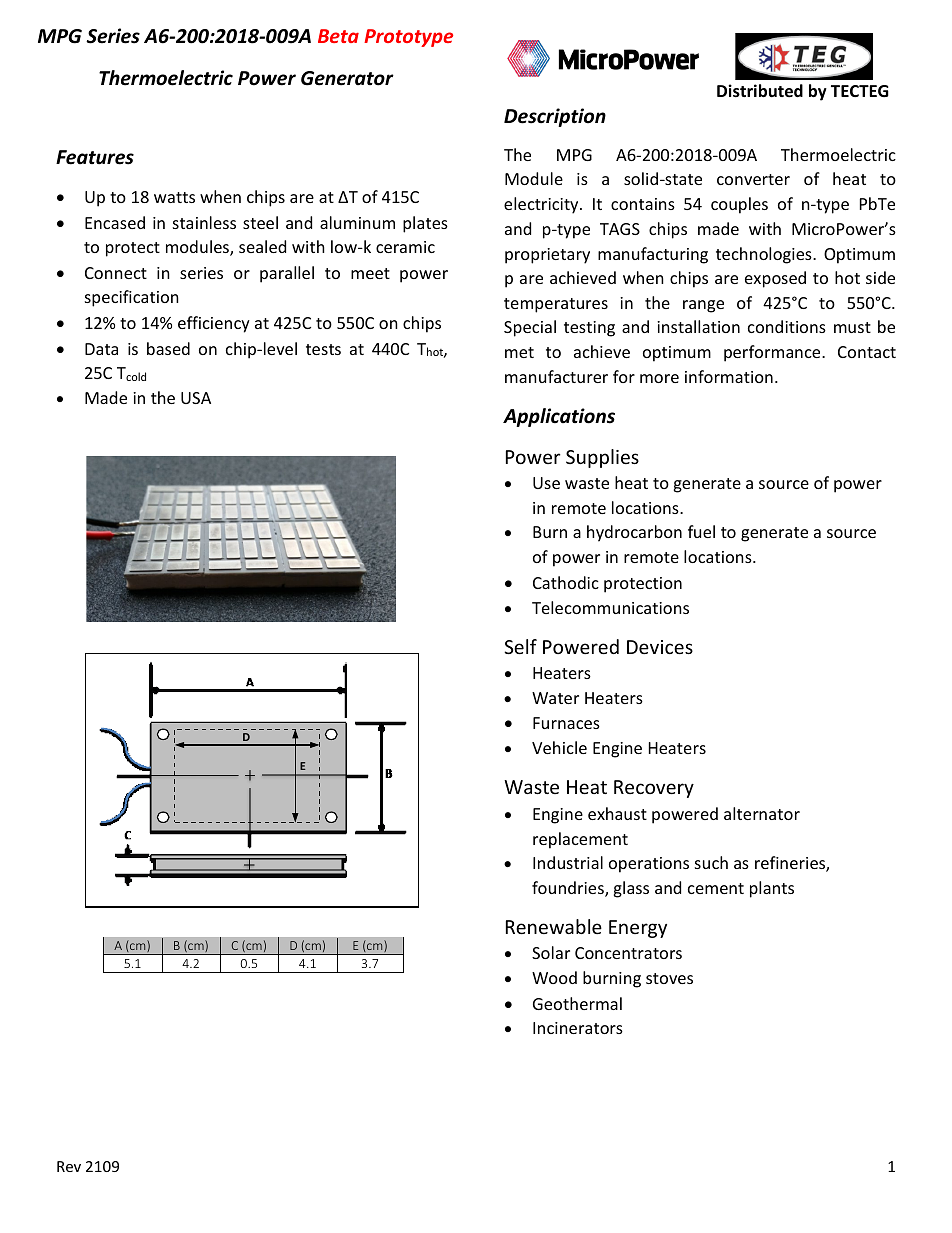  Describe the element at coordinates (729, 376) in the image. I see `information` at that location.
